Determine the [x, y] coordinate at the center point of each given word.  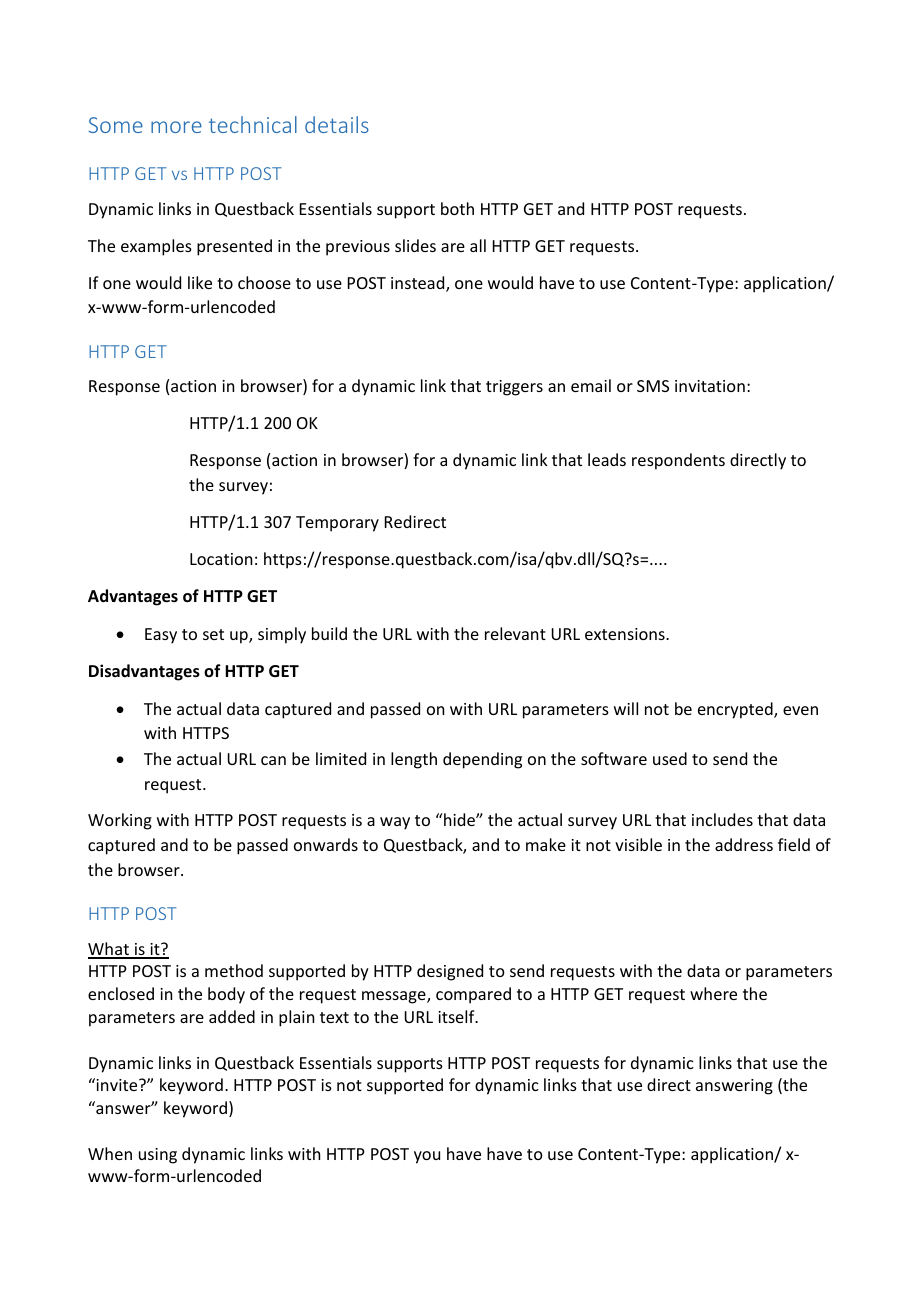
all [478, 245]
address [744, 844]
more [176, 127]
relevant [515, 633]
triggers [514, 388]
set [213, 634]
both [457, 208]
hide [459, 819]
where [713, 993]
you [427, 1157]
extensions [626, 634]
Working [120, 821]
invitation [710, 386]
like [200, 282]
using [158, 1156]
